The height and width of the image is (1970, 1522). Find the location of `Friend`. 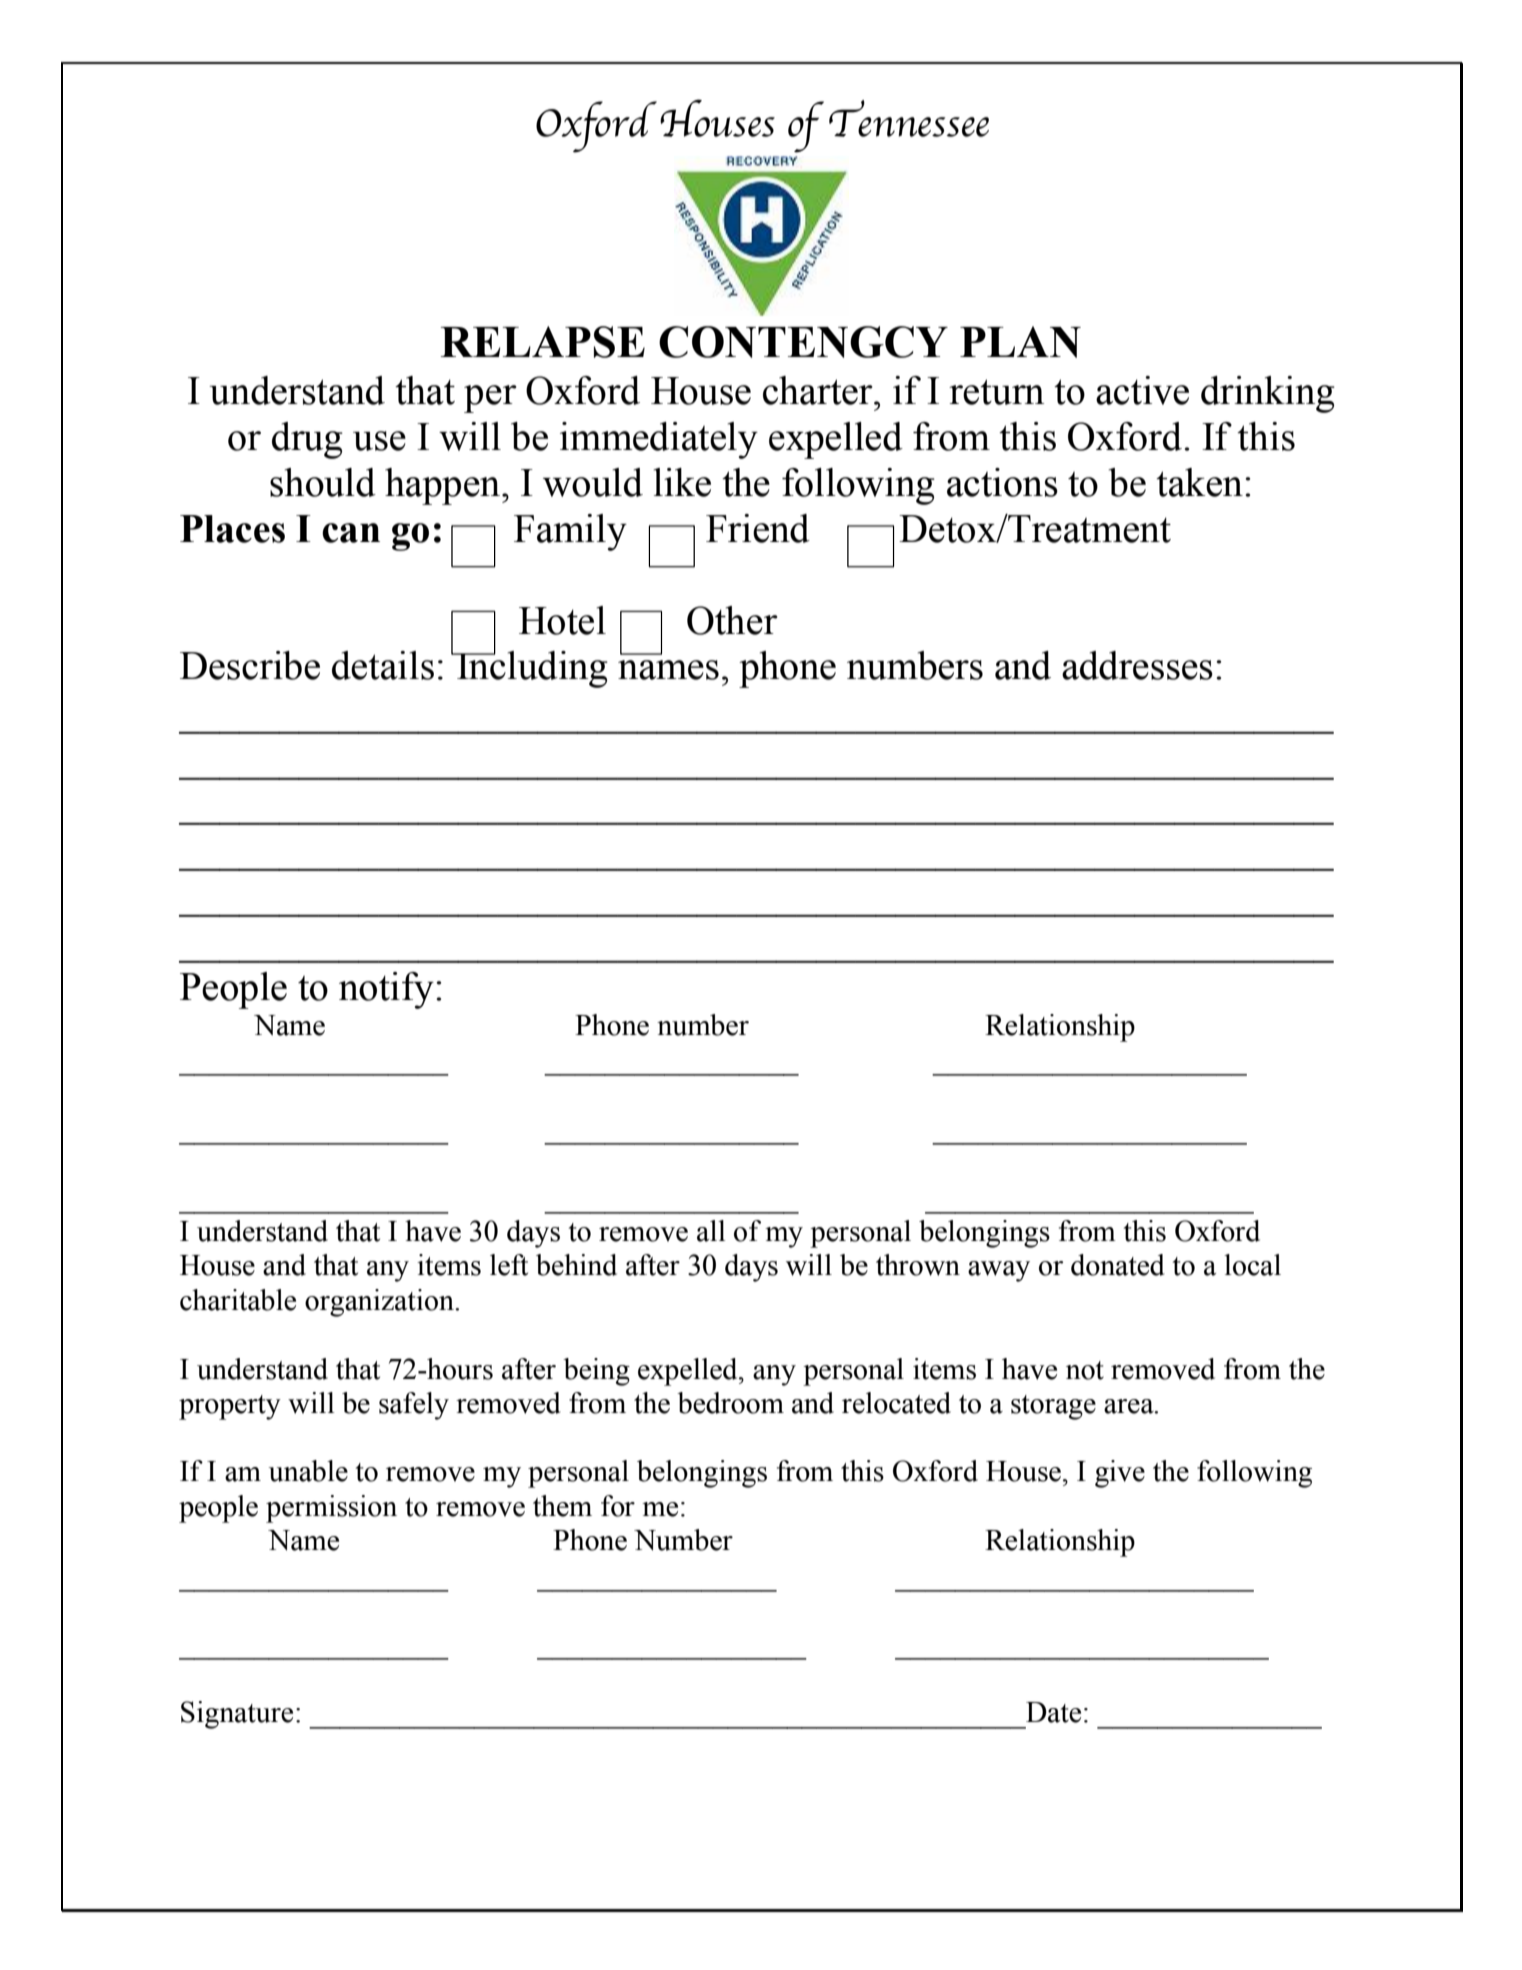

Friend is located at coordinates (758, 528).
